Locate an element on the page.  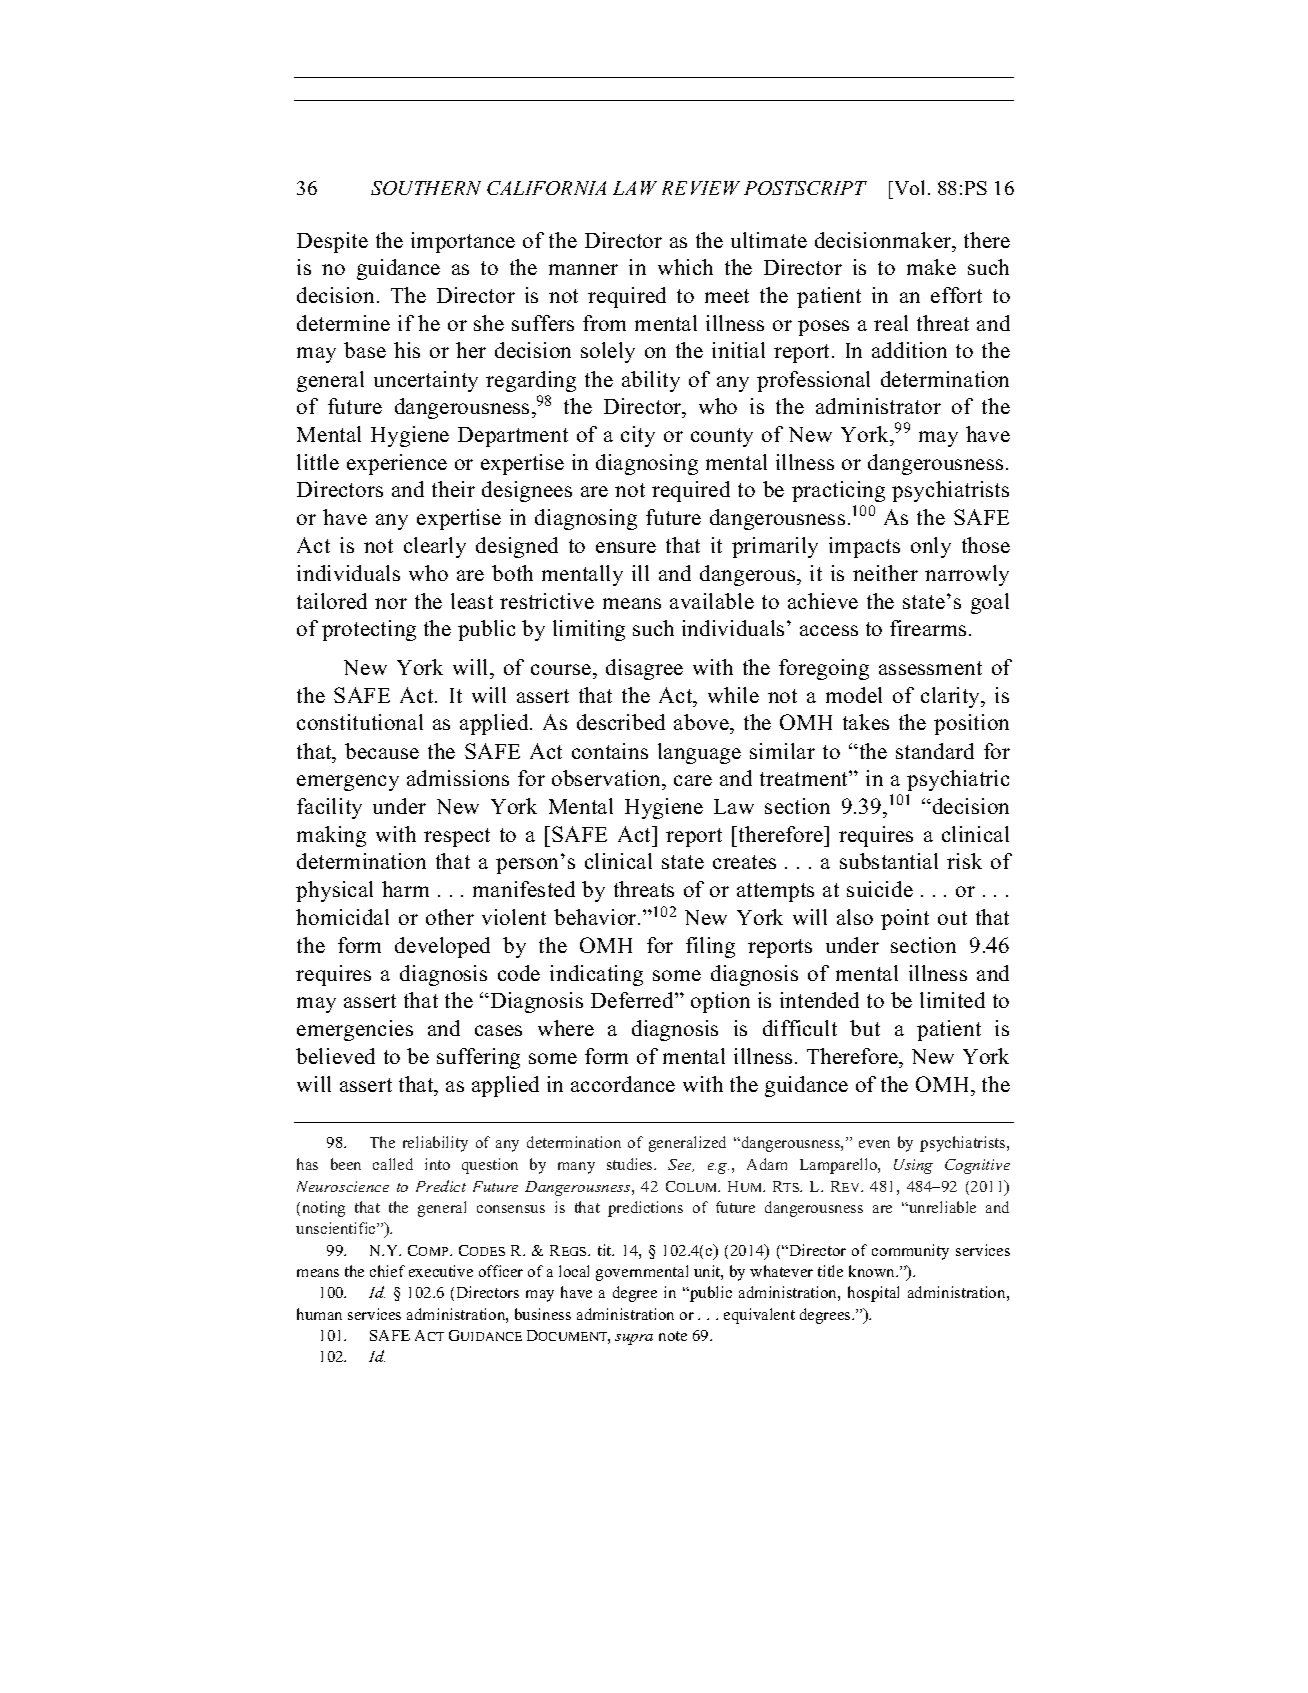
hospital is located at coordinates (873, 1294).
